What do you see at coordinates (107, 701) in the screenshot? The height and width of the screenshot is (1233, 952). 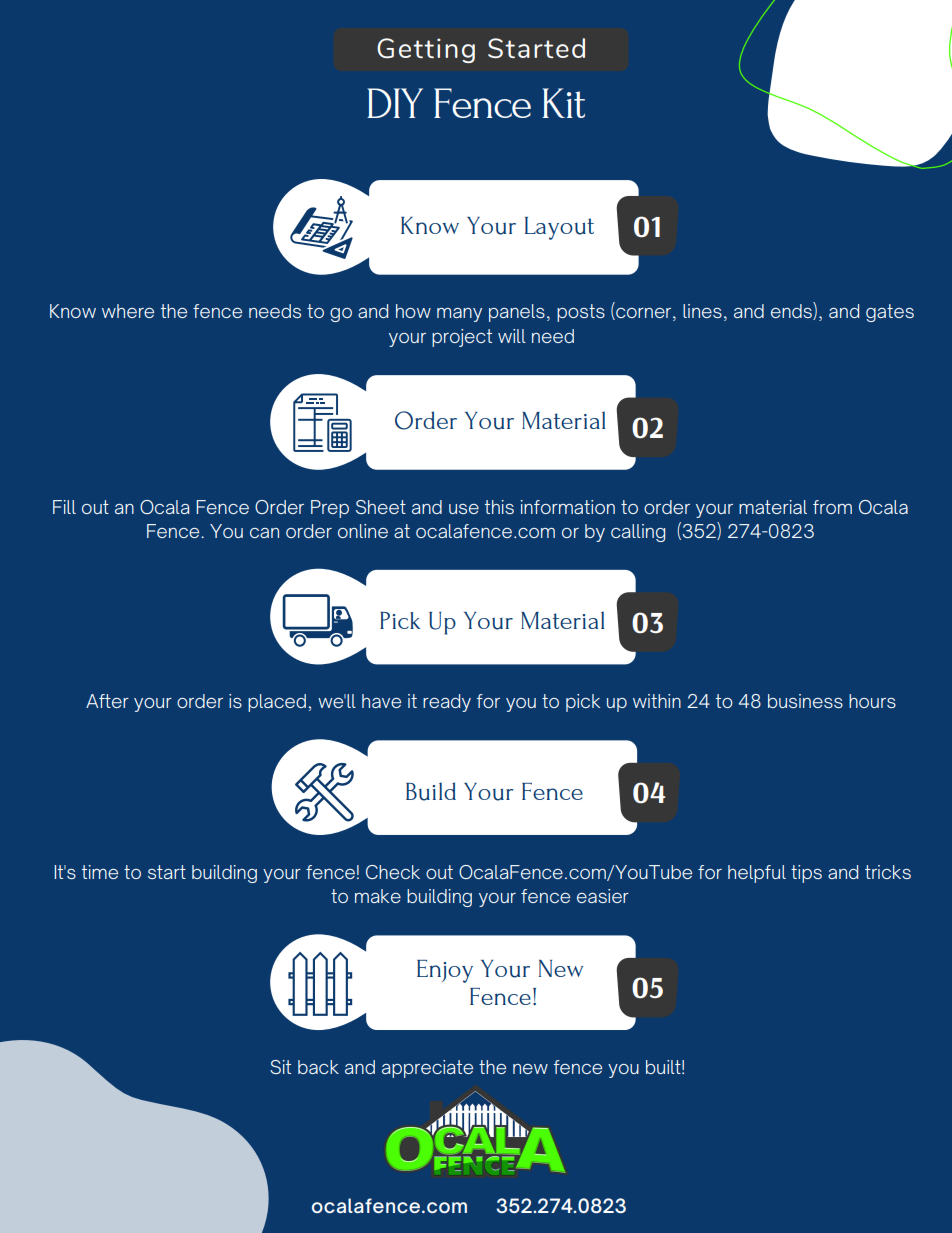 I see `After` at bounding box center [107, 701].
